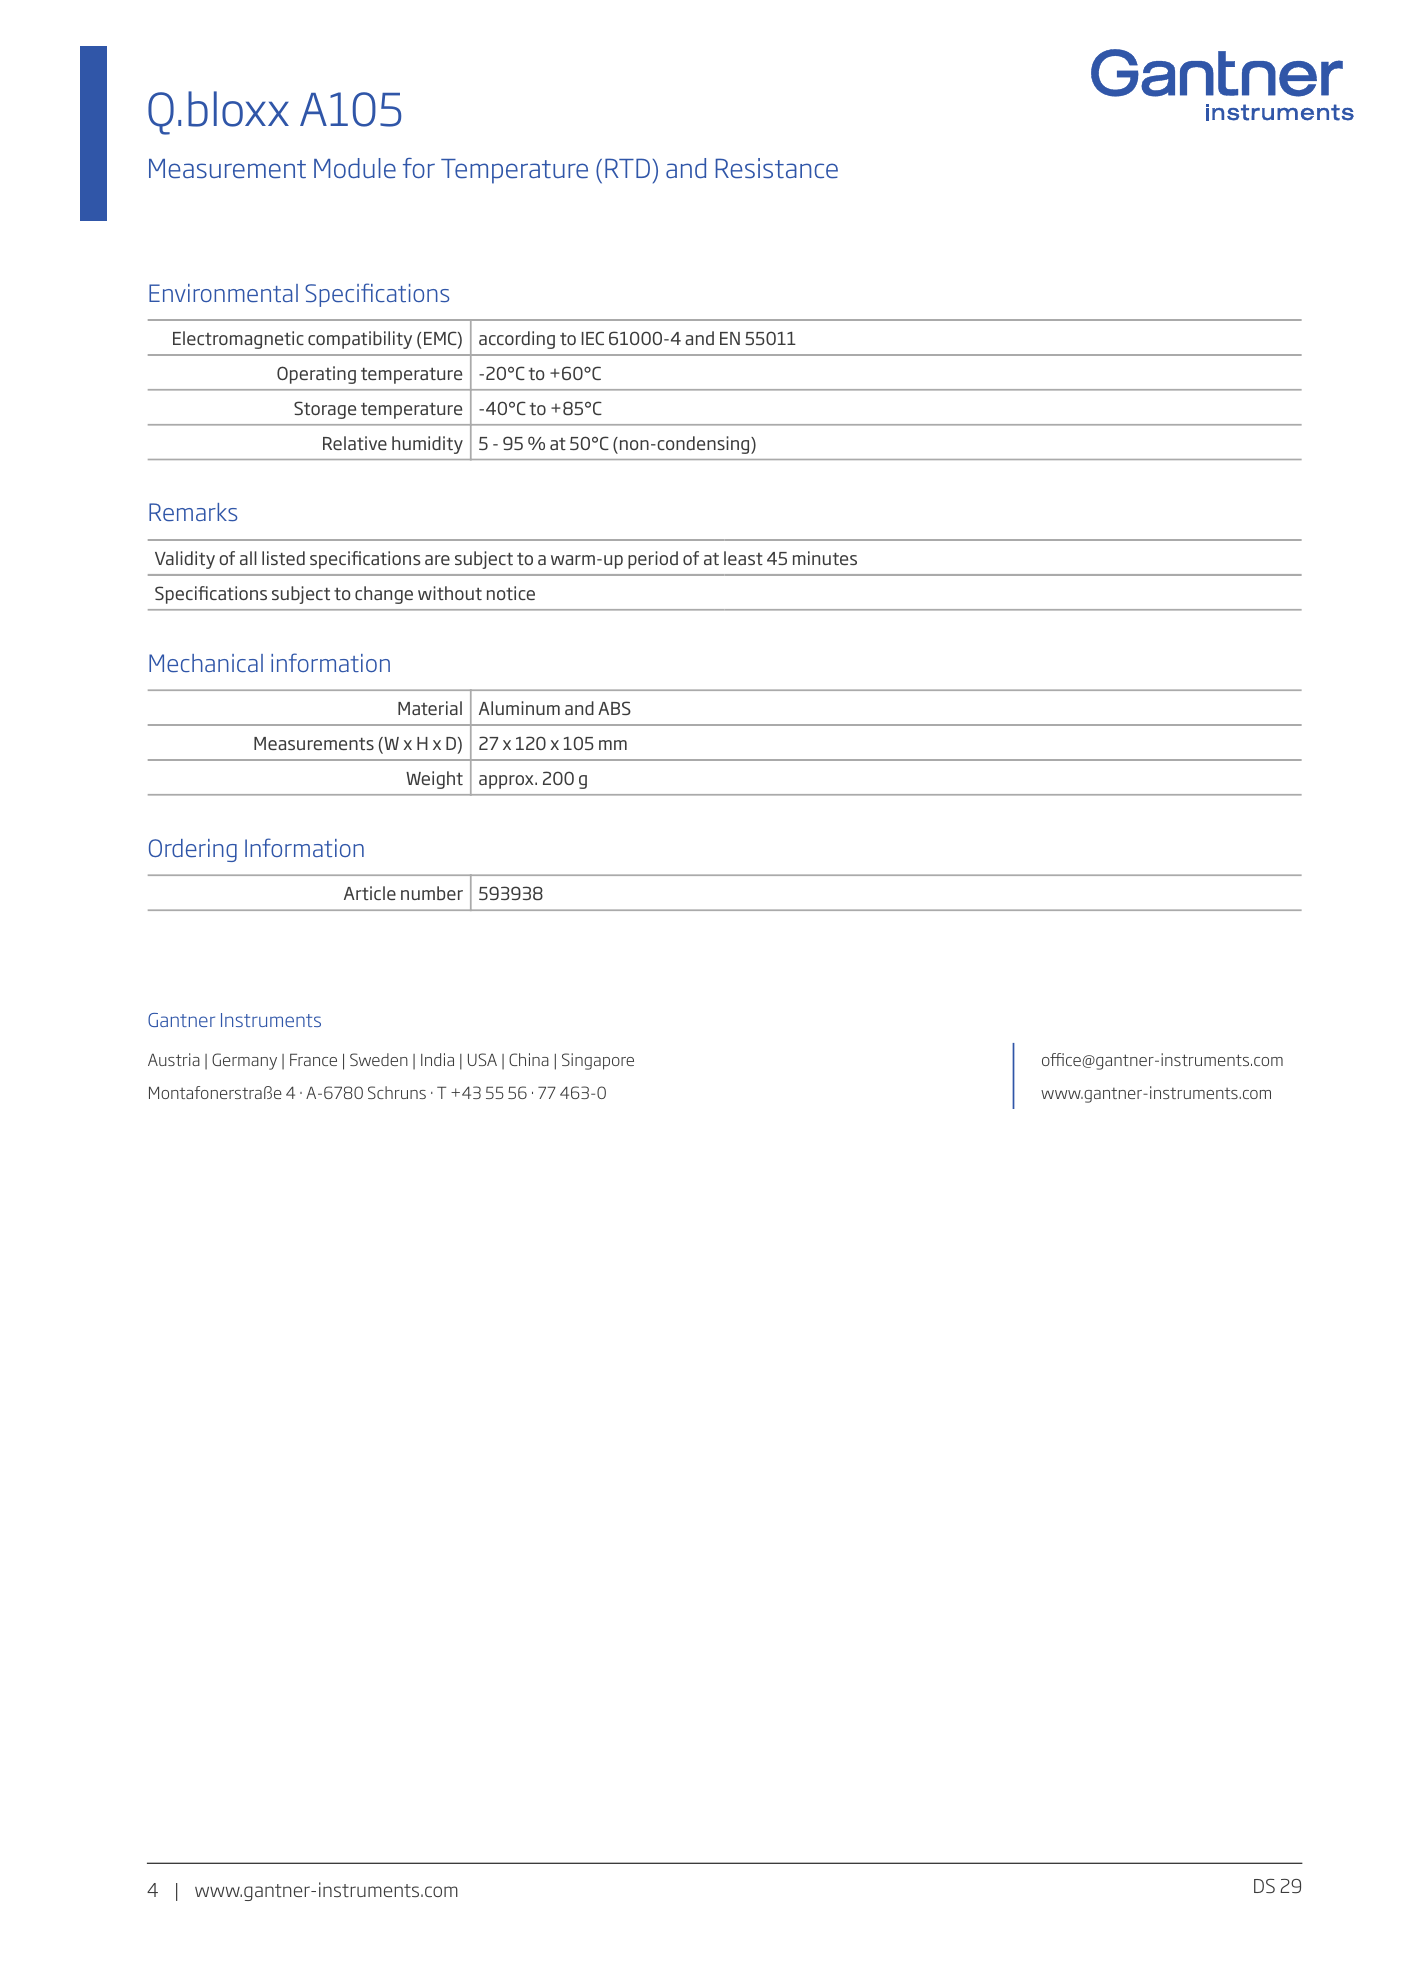 This screenshot has height=1982, width=1402. Describe the element at coordinates (206, 663) in the screenshot. I see `Mechanical` at that location.
